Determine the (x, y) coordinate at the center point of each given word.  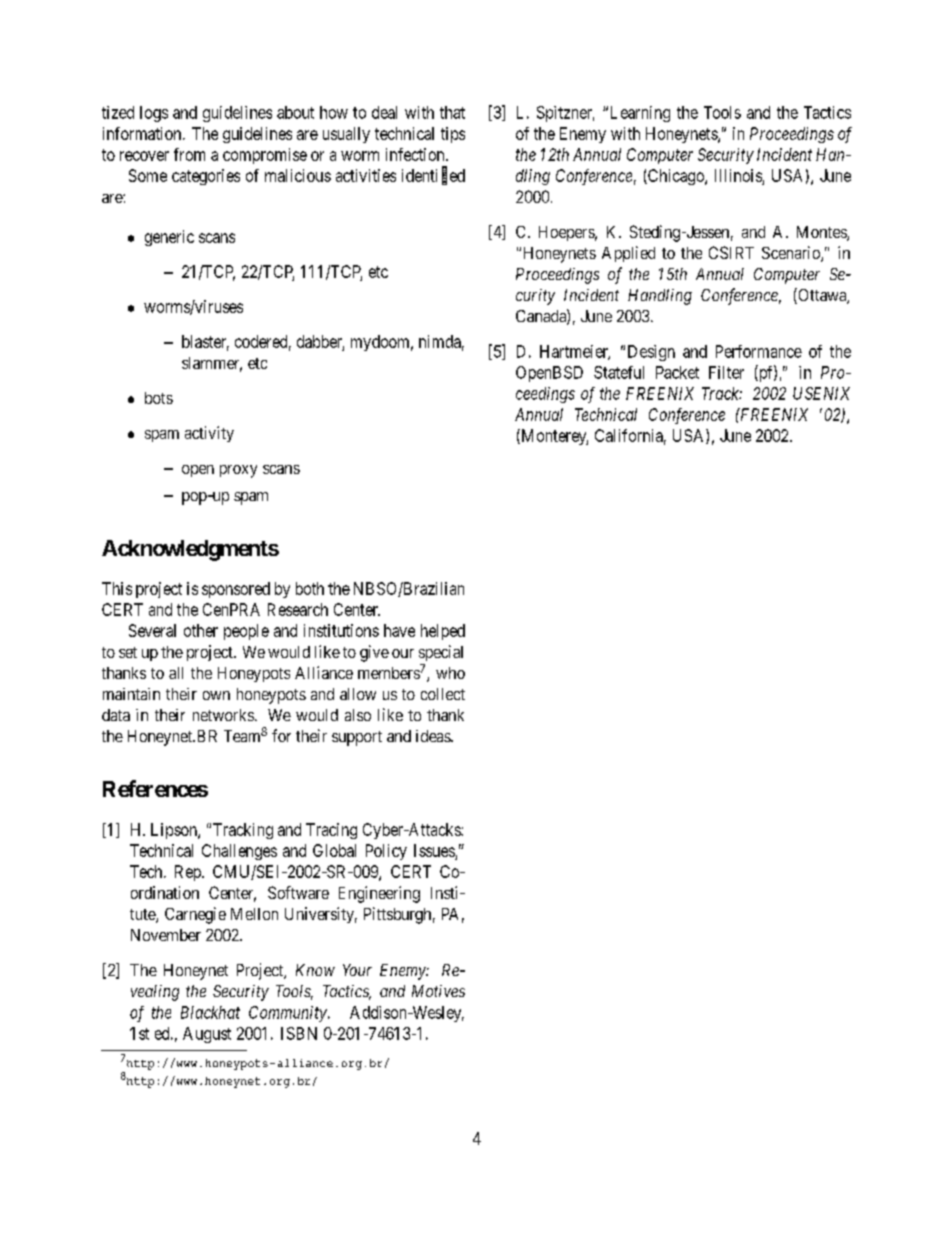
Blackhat (210, 1012)
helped (443, 632)
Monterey (553, 437)
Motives (438, 991)
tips (453, 135)
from (189, 154)
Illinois (738, 175)
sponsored (236, 590)
